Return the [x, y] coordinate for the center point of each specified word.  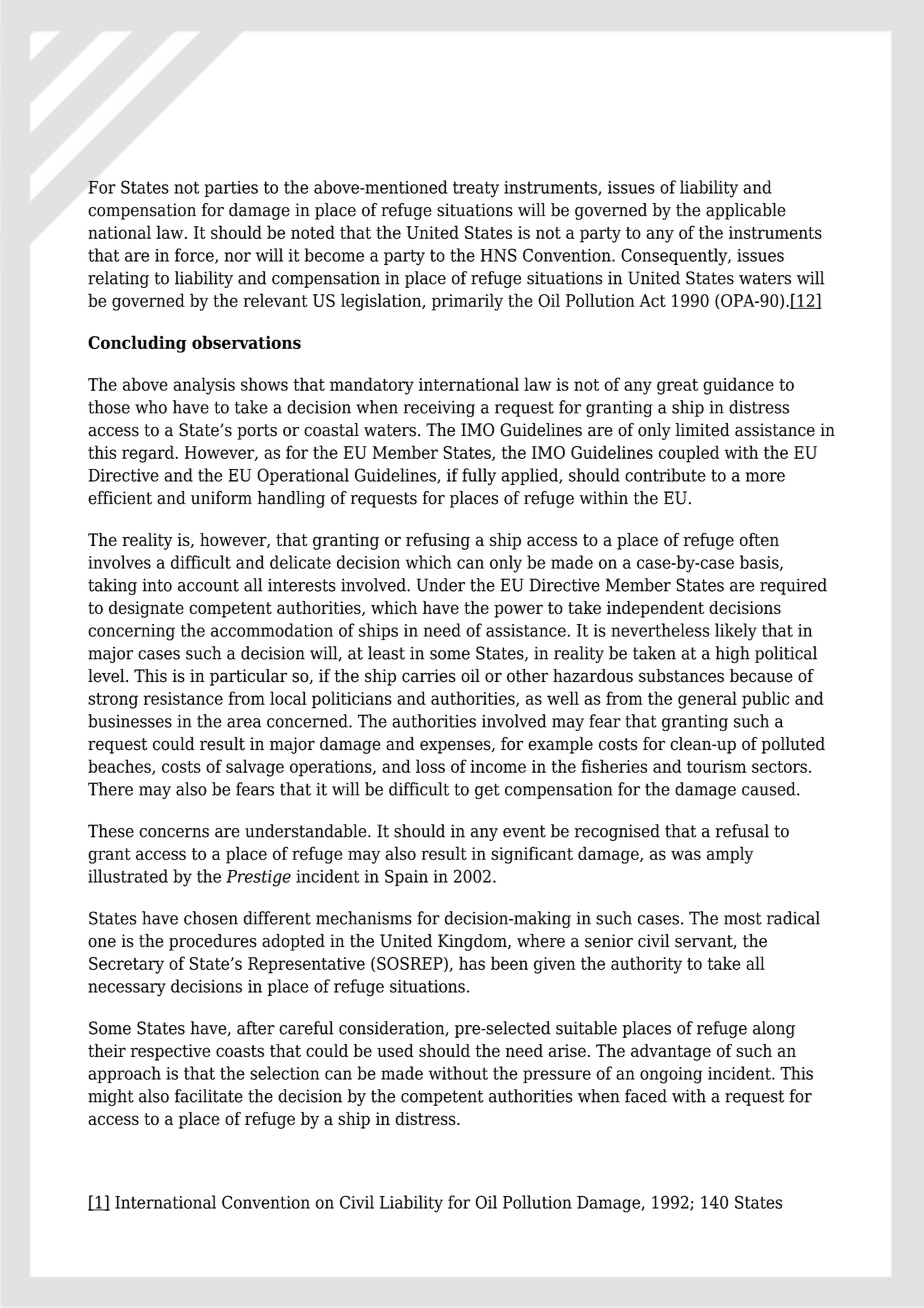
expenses [456, 747]
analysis [204, 386]
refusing [438, 541]
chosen [211, 918]
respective [170, 1052]
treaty [476, 189]
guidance [738, 386]
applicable [746, 211]
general [707, 700]
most [743, 918]
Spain [406, 877]
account [208, 585]
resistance [183, 698]
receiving [439, 408]
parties [231, 189]
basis [760, 563]
